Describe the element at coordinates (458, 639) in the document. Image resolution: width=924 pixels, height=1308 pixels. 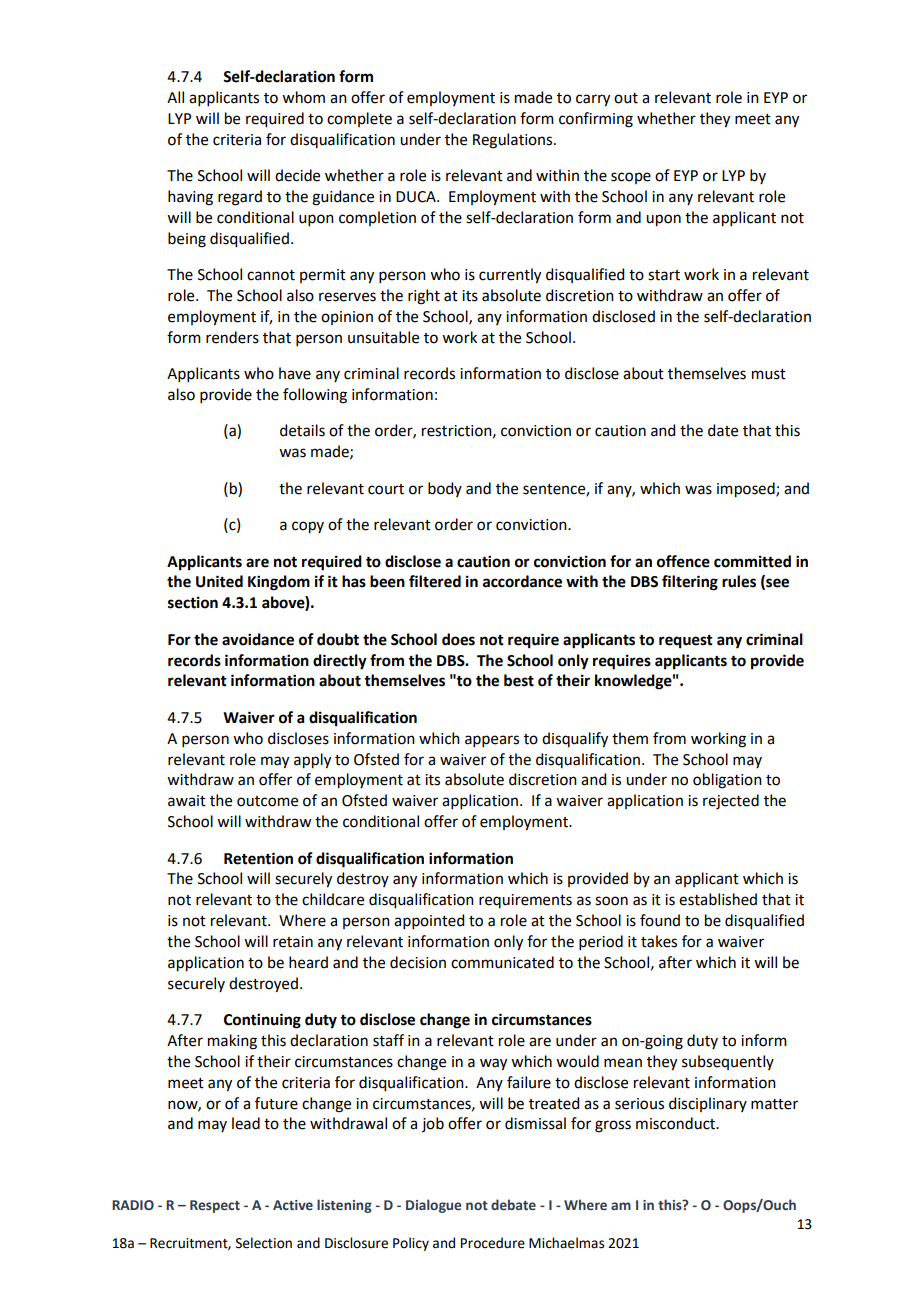
I see `does` at that location.
